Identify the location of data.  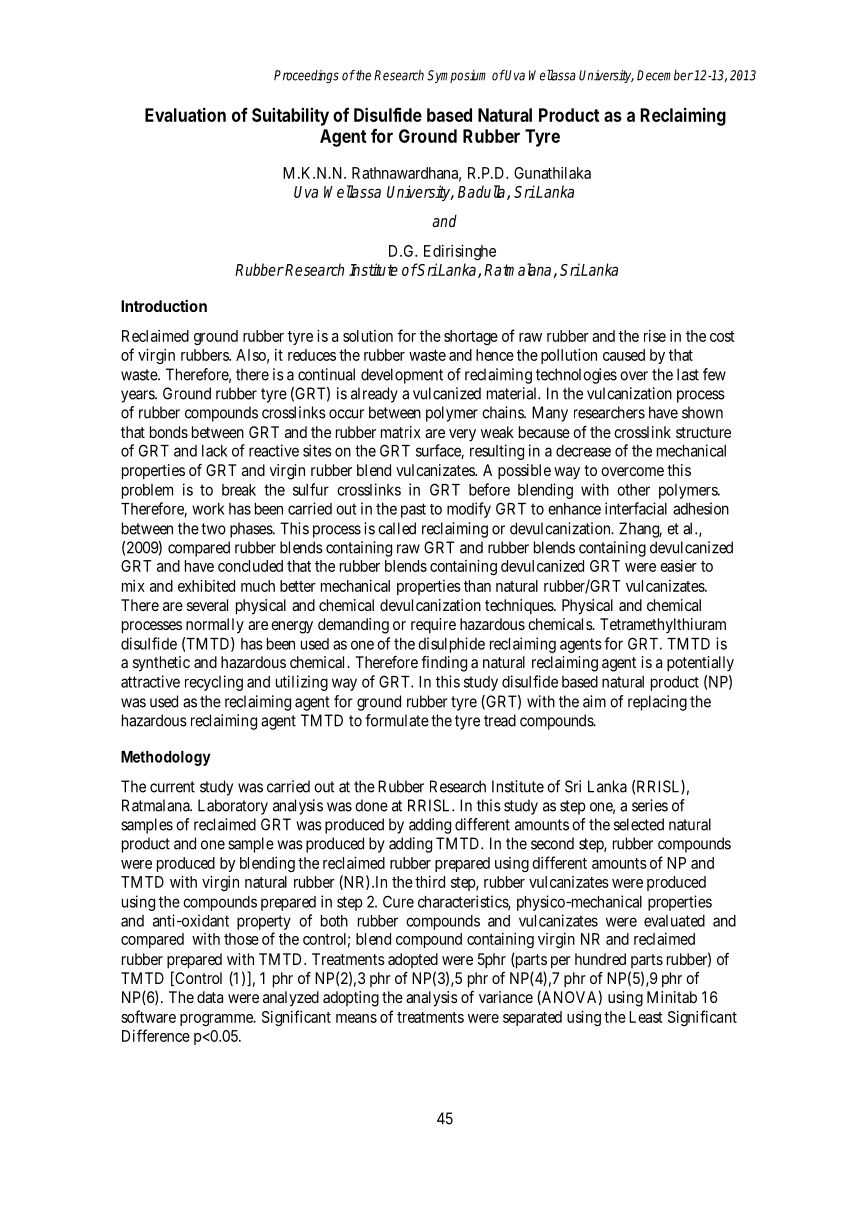
(210, 997).
